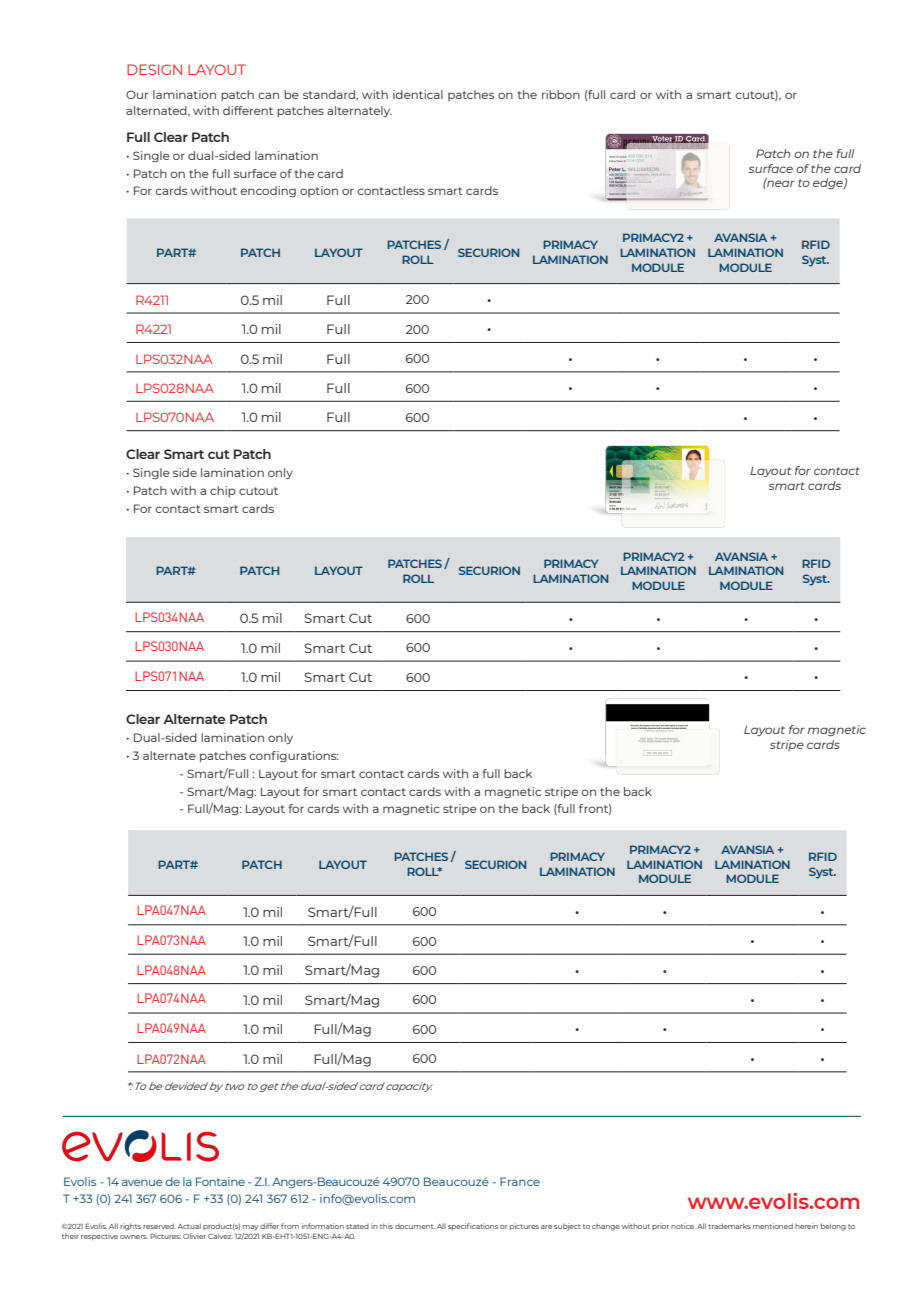  I want to click on reserved, so click(159, 1226).
